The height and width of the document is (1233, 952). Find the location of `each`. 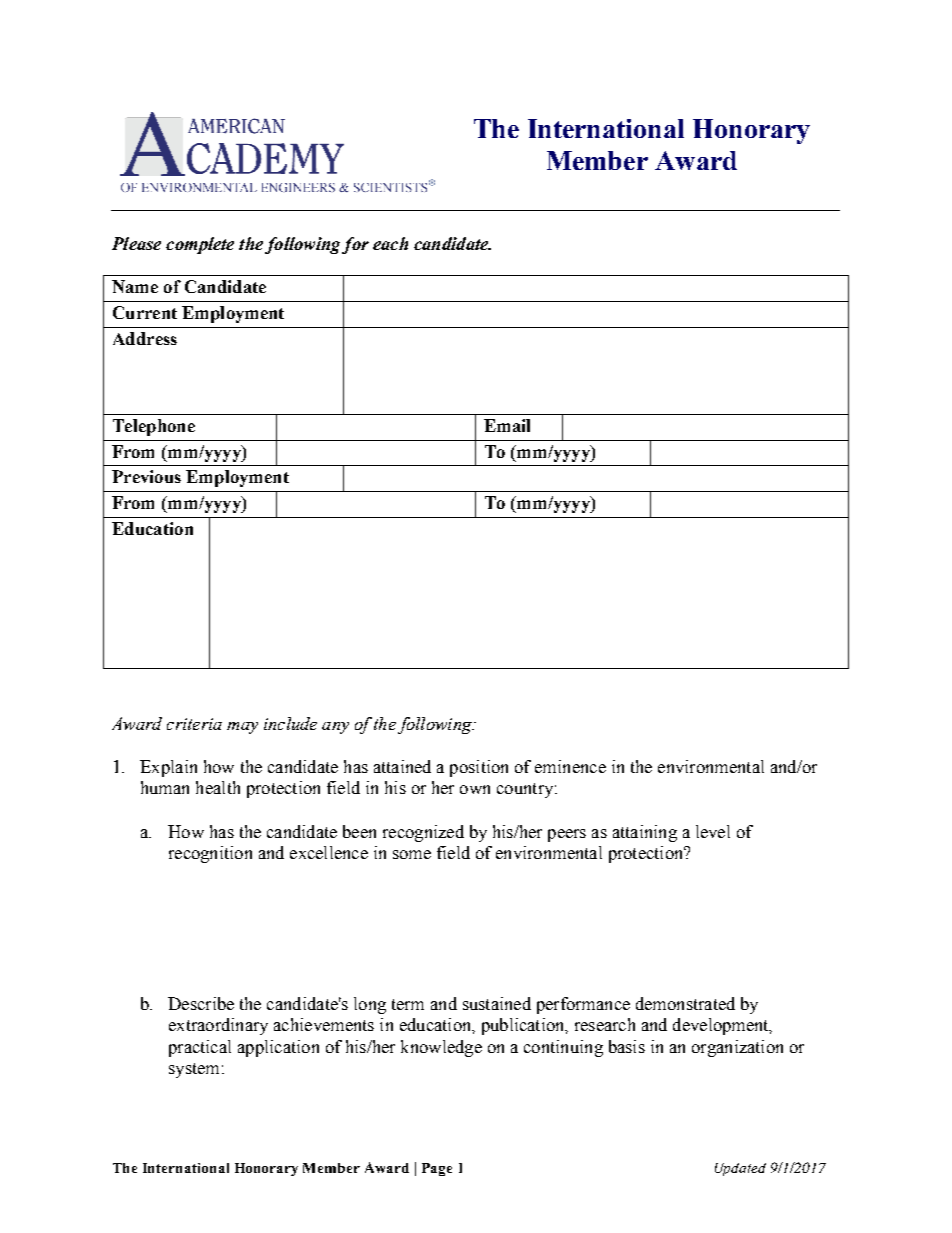

each is located at coordinates (390, 243).
